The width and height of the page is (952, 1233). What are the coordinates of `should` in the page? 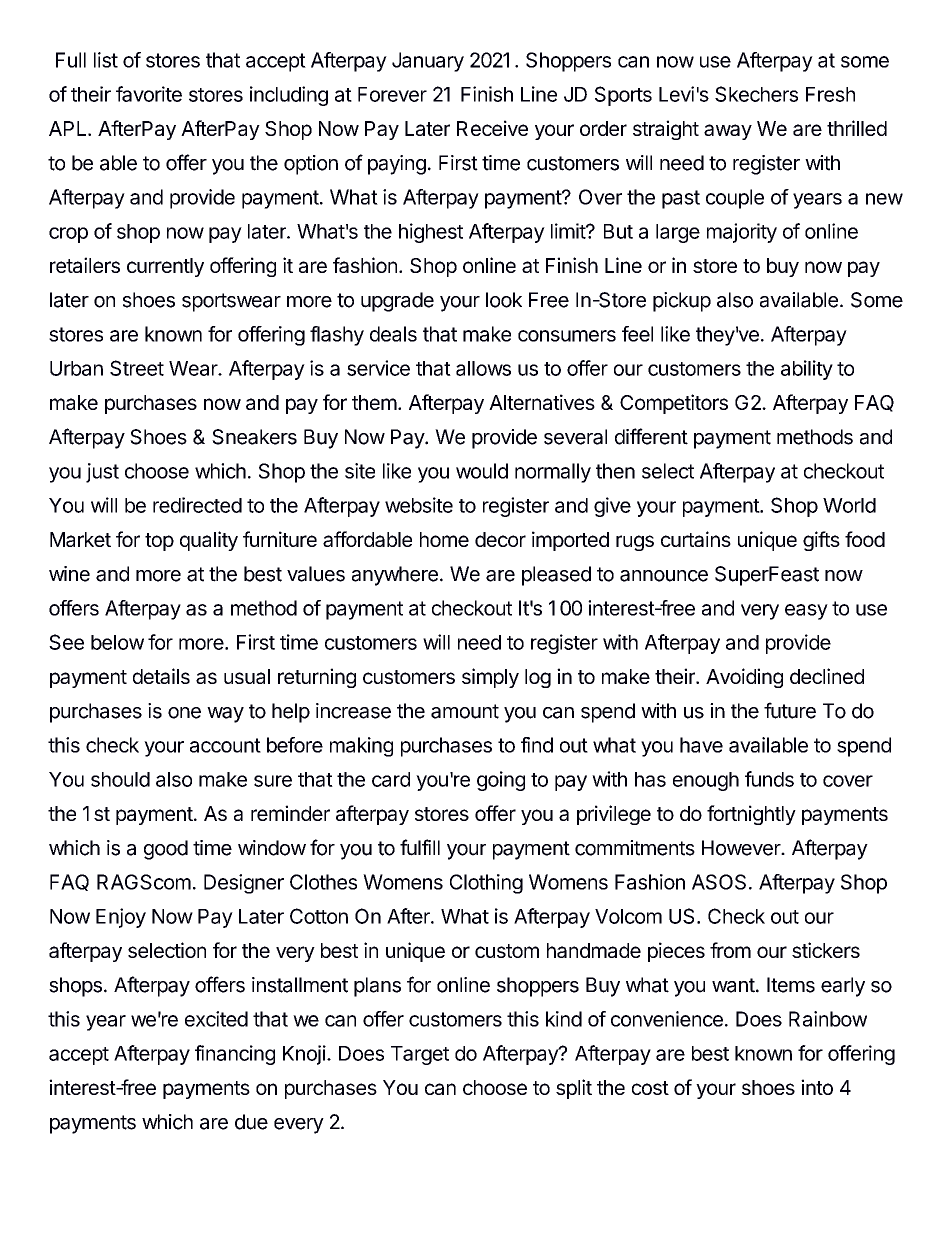 It's located at (120, 779).
